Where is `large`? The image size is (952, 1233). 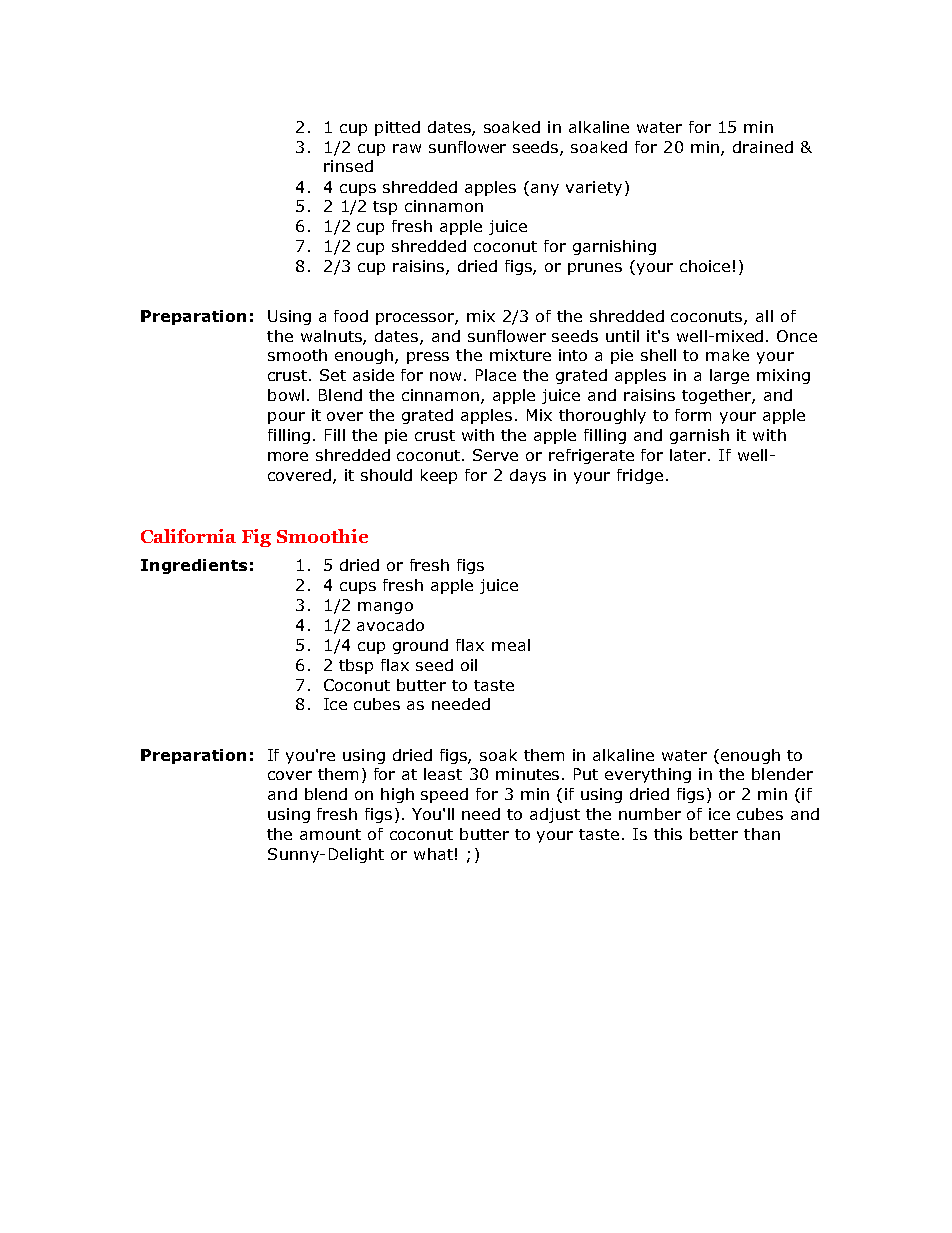 large is located at coordinates (729, 376).
